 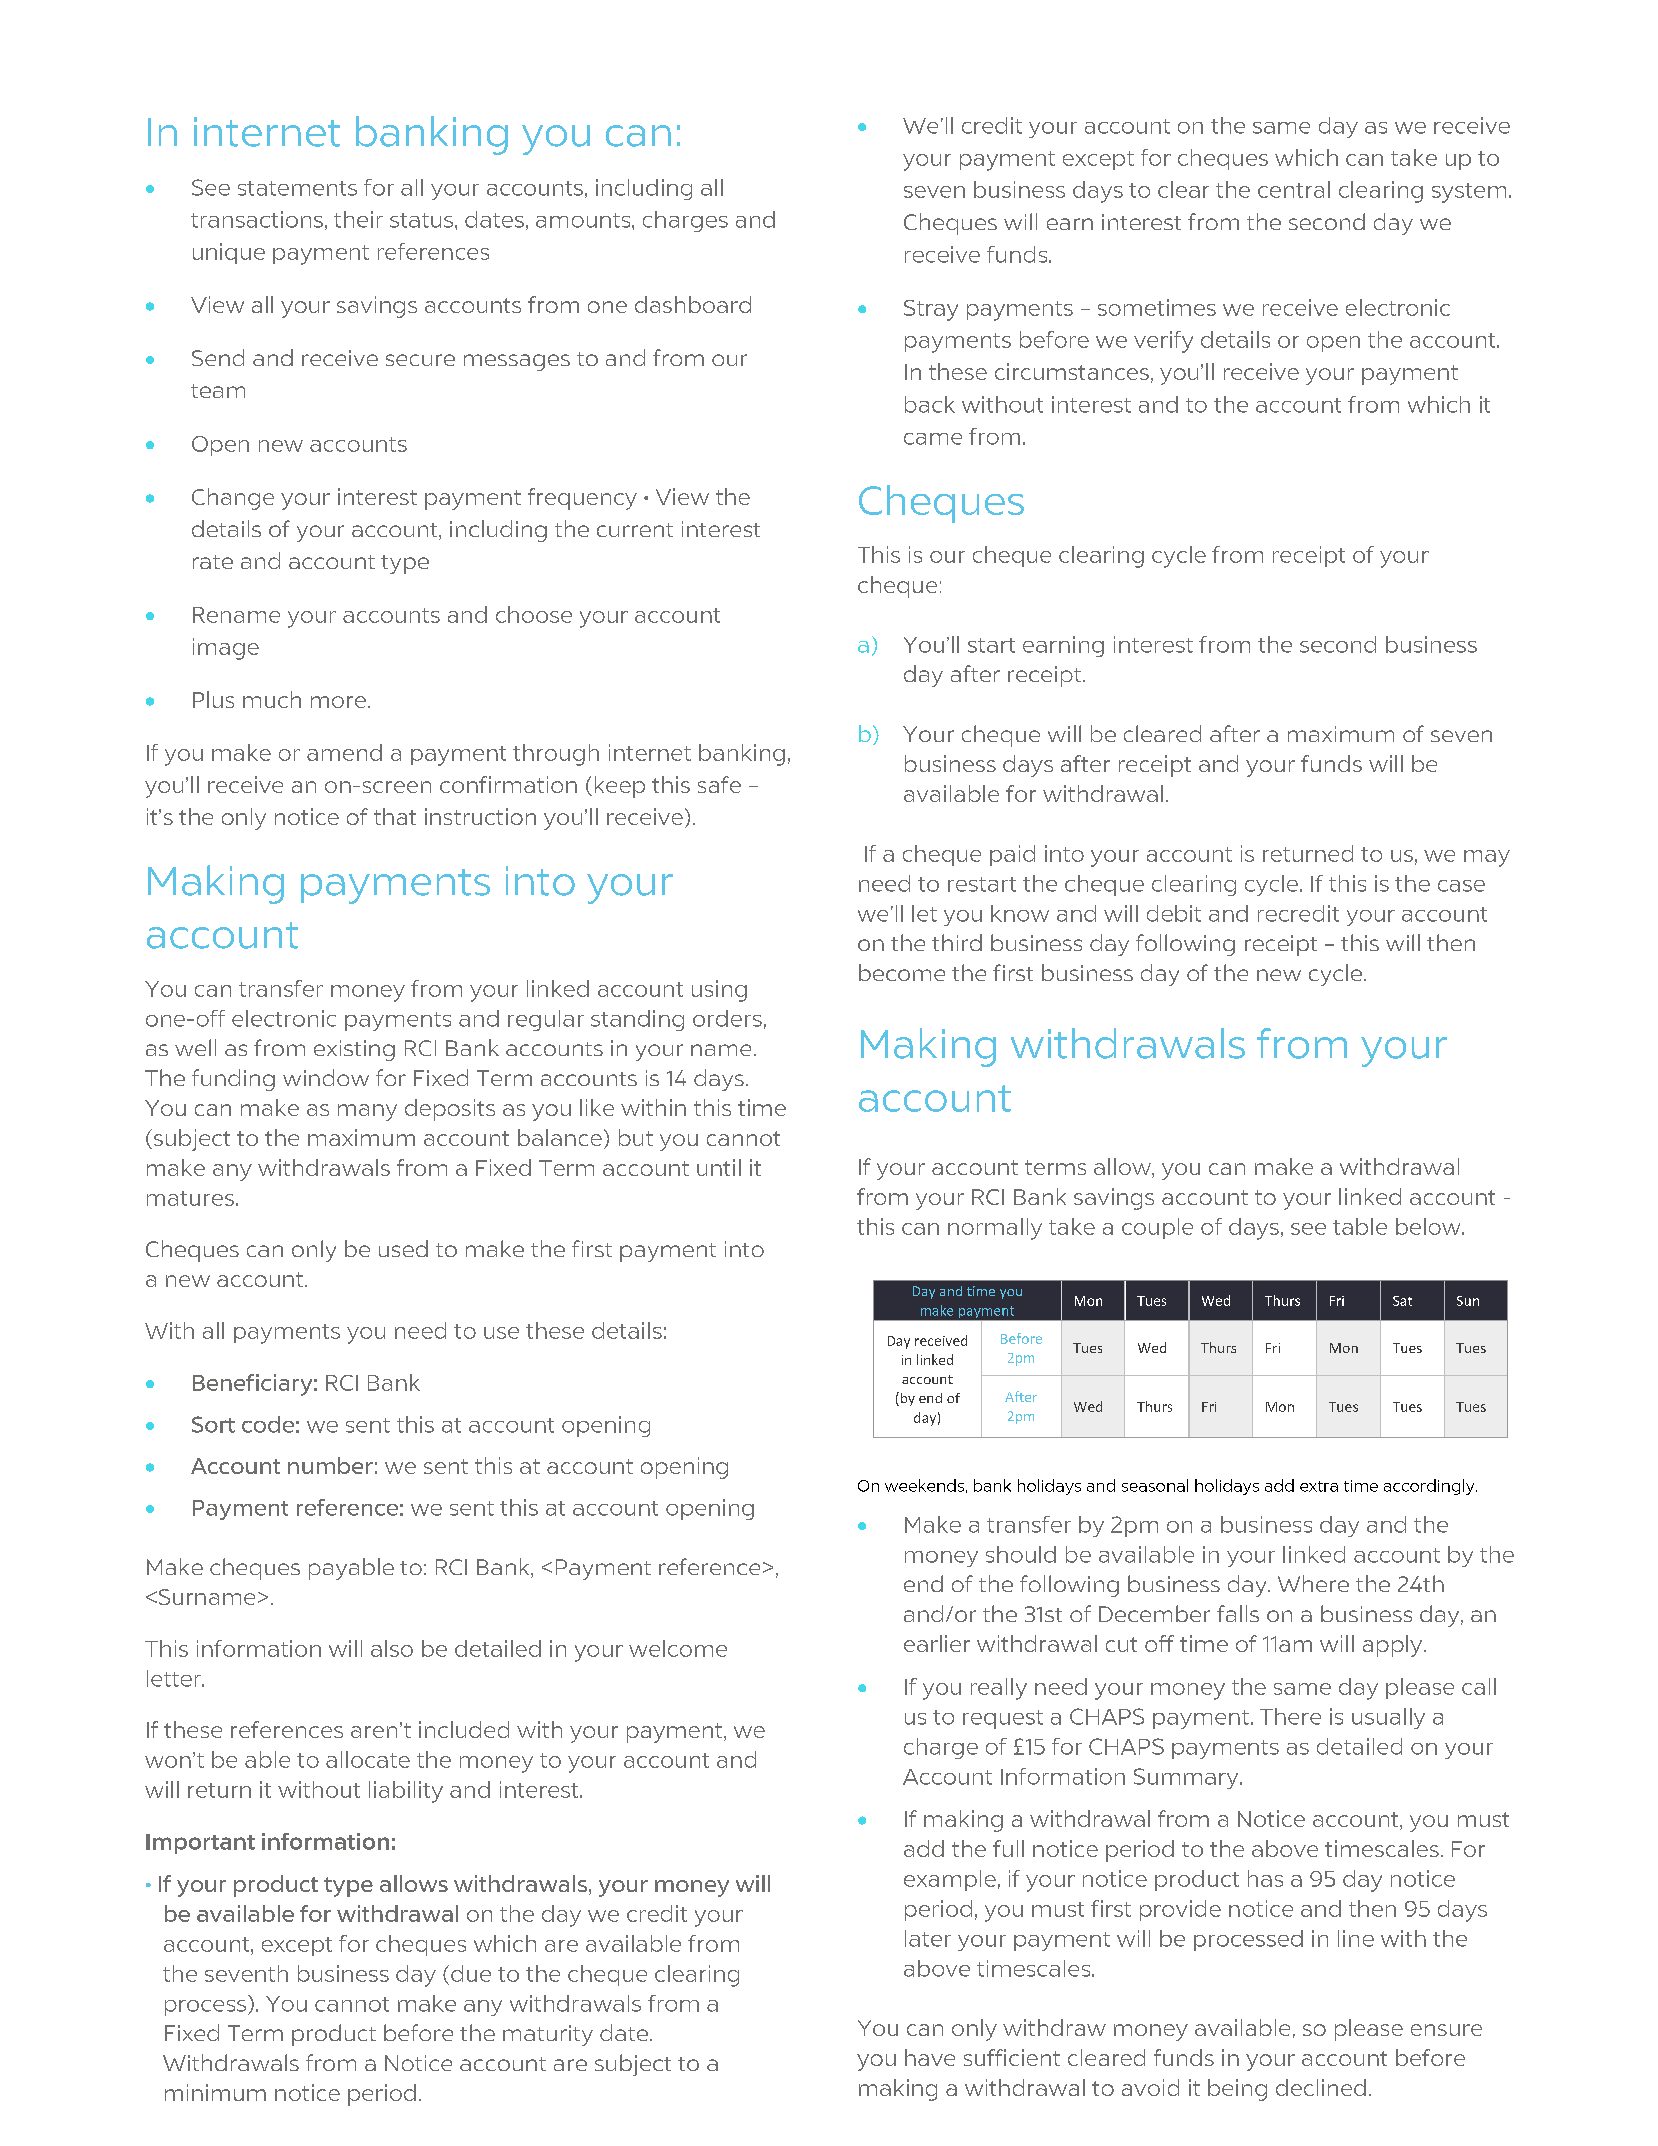 I want to click on Where, so click(x=1313, y=1583).
